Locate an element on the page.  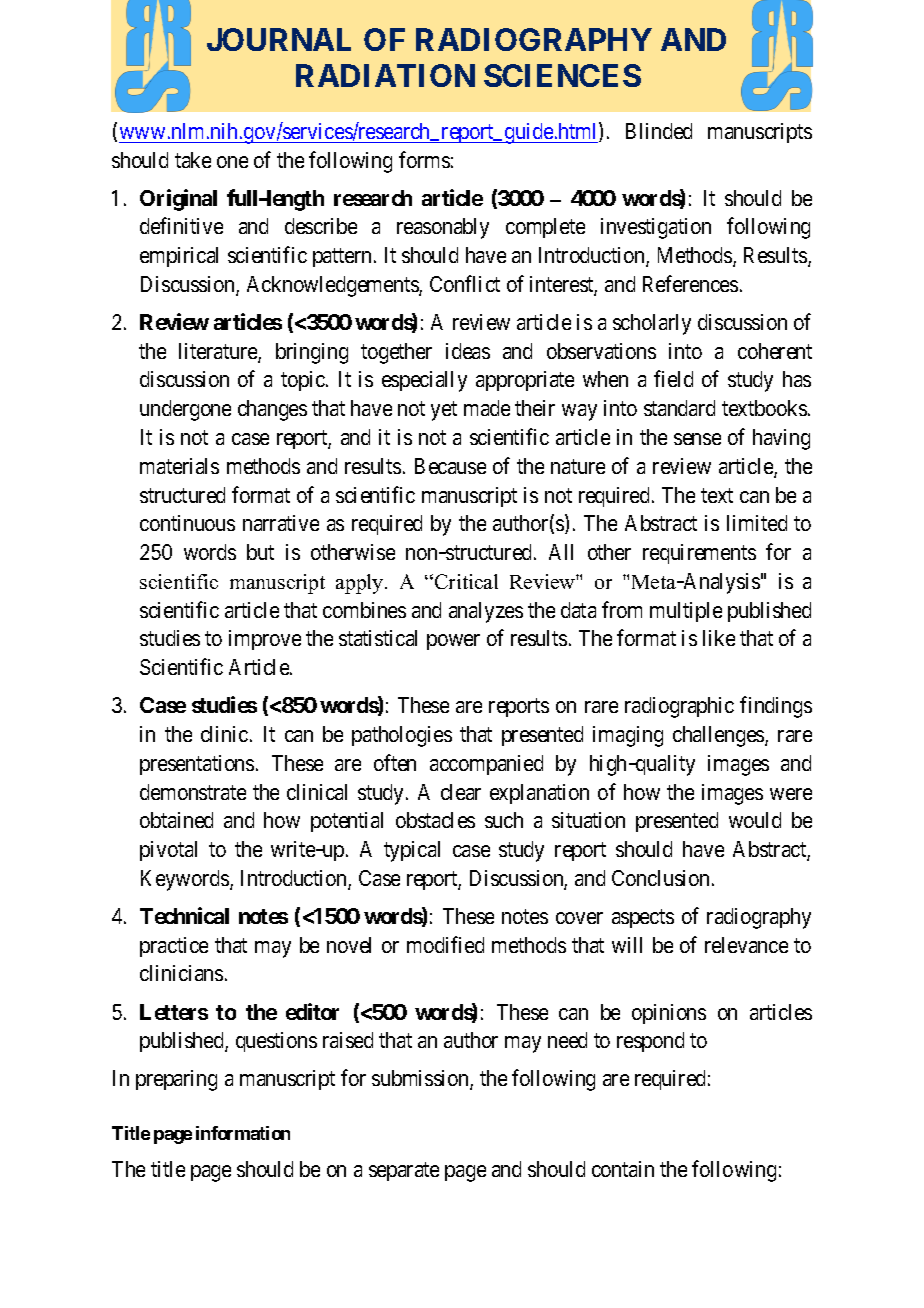
analyzes is located at coordinates (486, 612).
